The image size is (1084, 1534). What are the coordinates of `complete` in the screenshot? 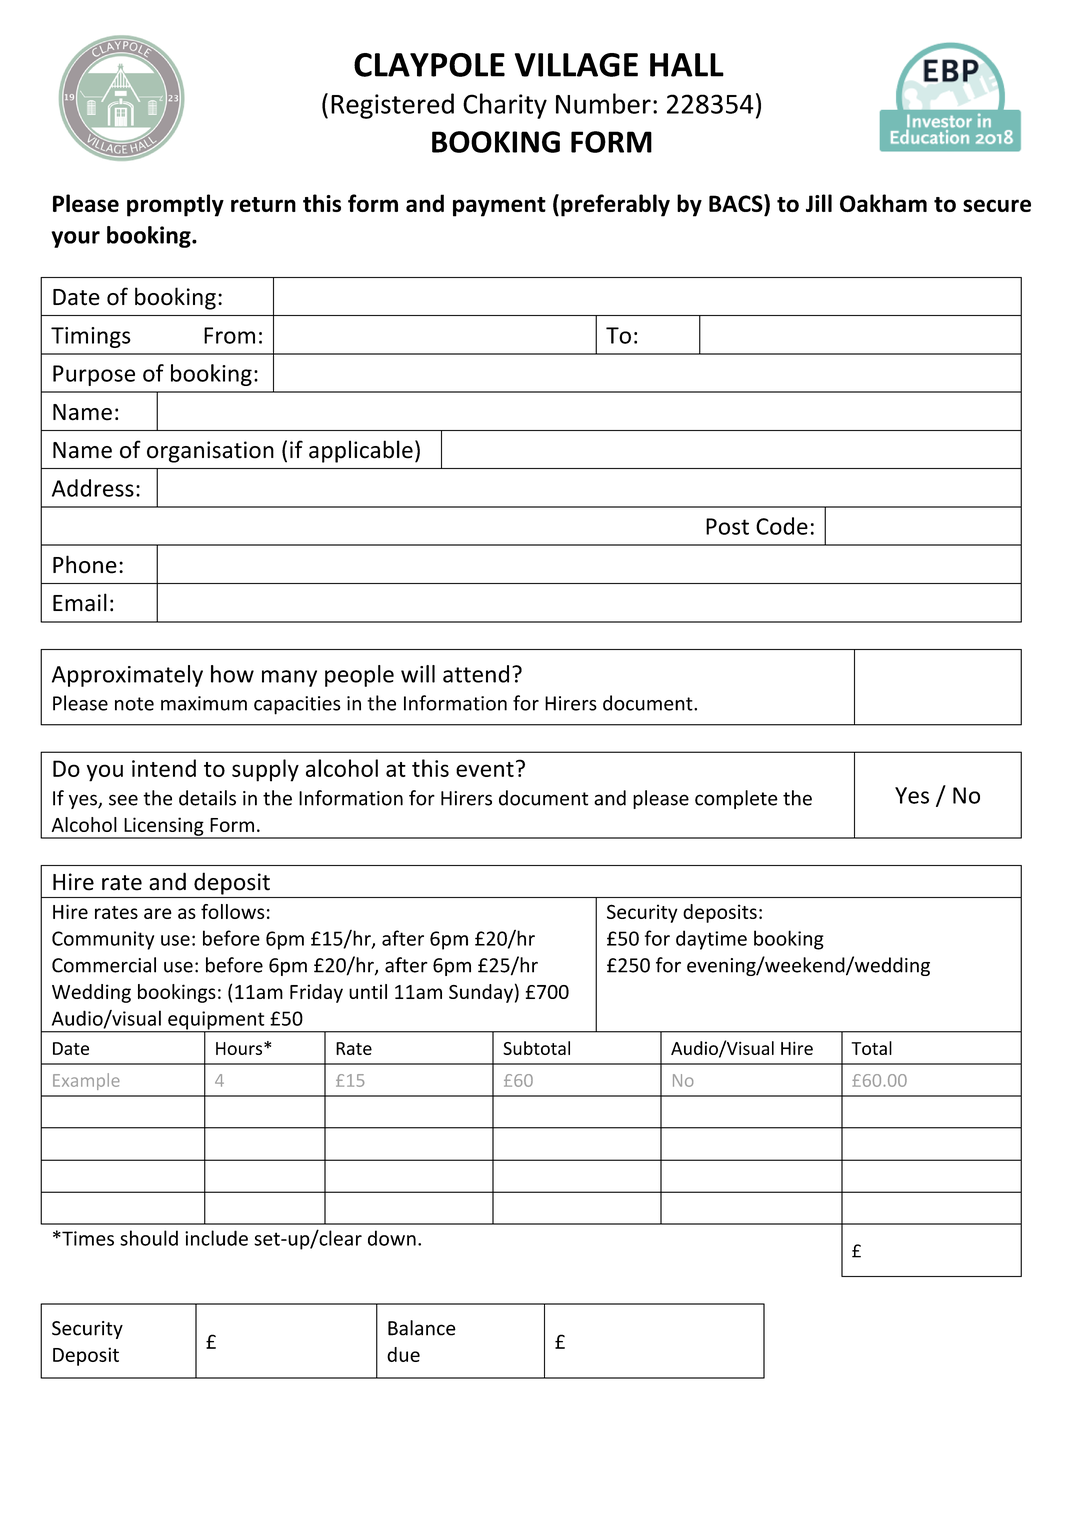 It's located at (736, 799).
